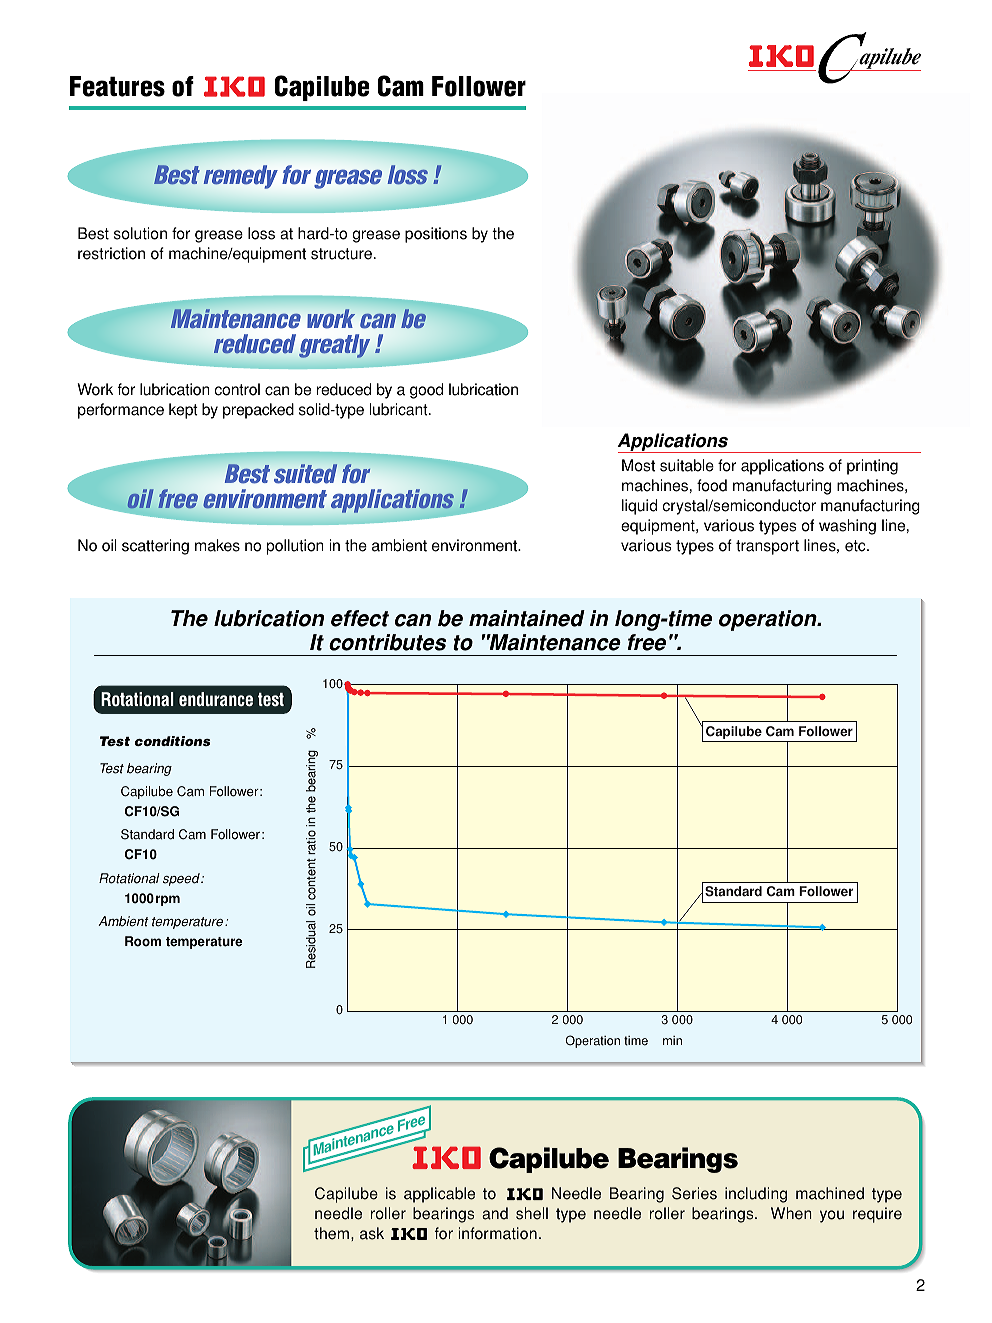 The image size is (992, 1323). Describe the element at coordinates (532, 1213) in the screenshot. I see `shell` at that location.
